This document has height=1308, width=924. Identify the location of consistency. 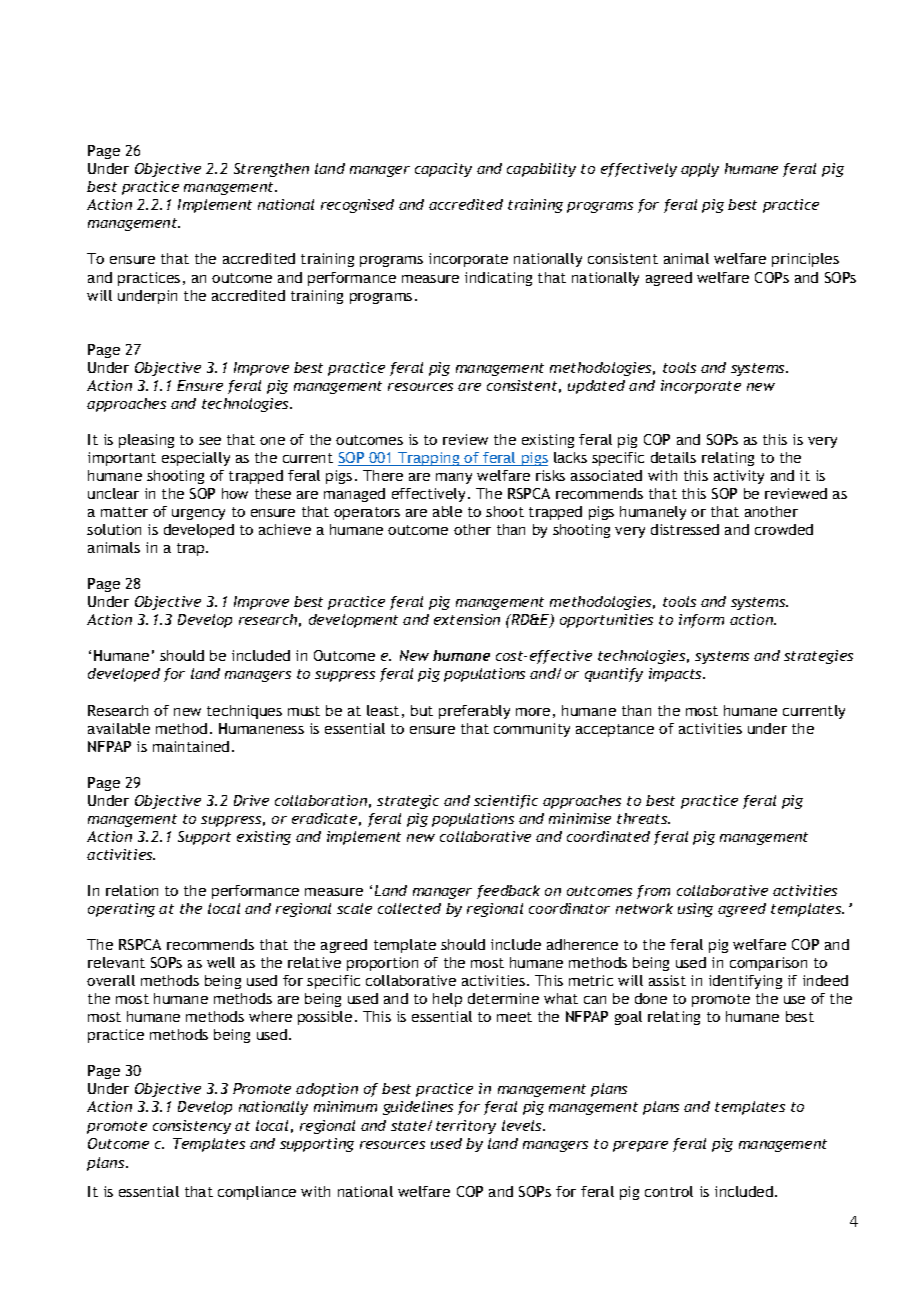
(192, 1127).
